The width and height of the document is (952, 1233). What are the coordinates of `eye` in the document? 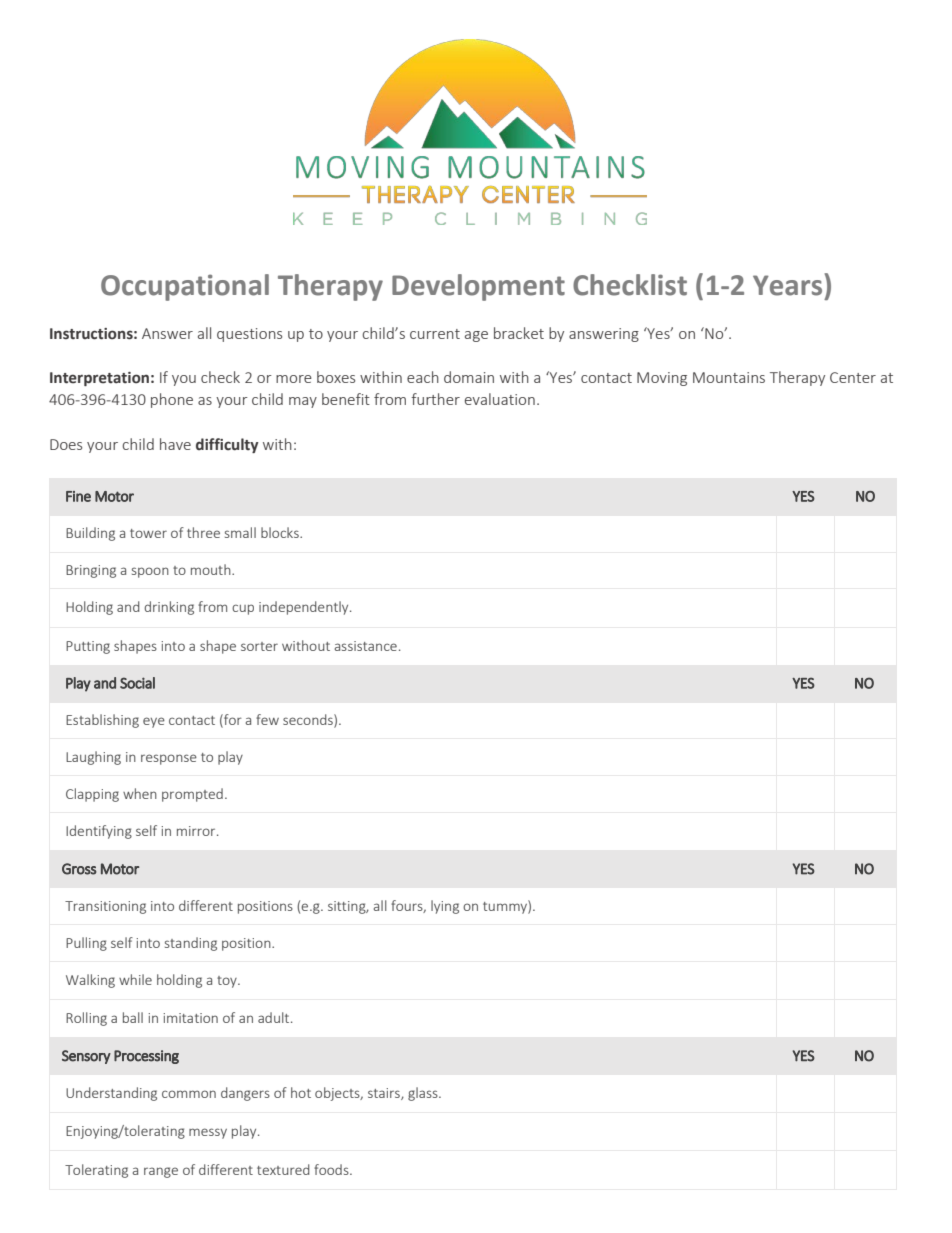 It's located at (154, 722).
